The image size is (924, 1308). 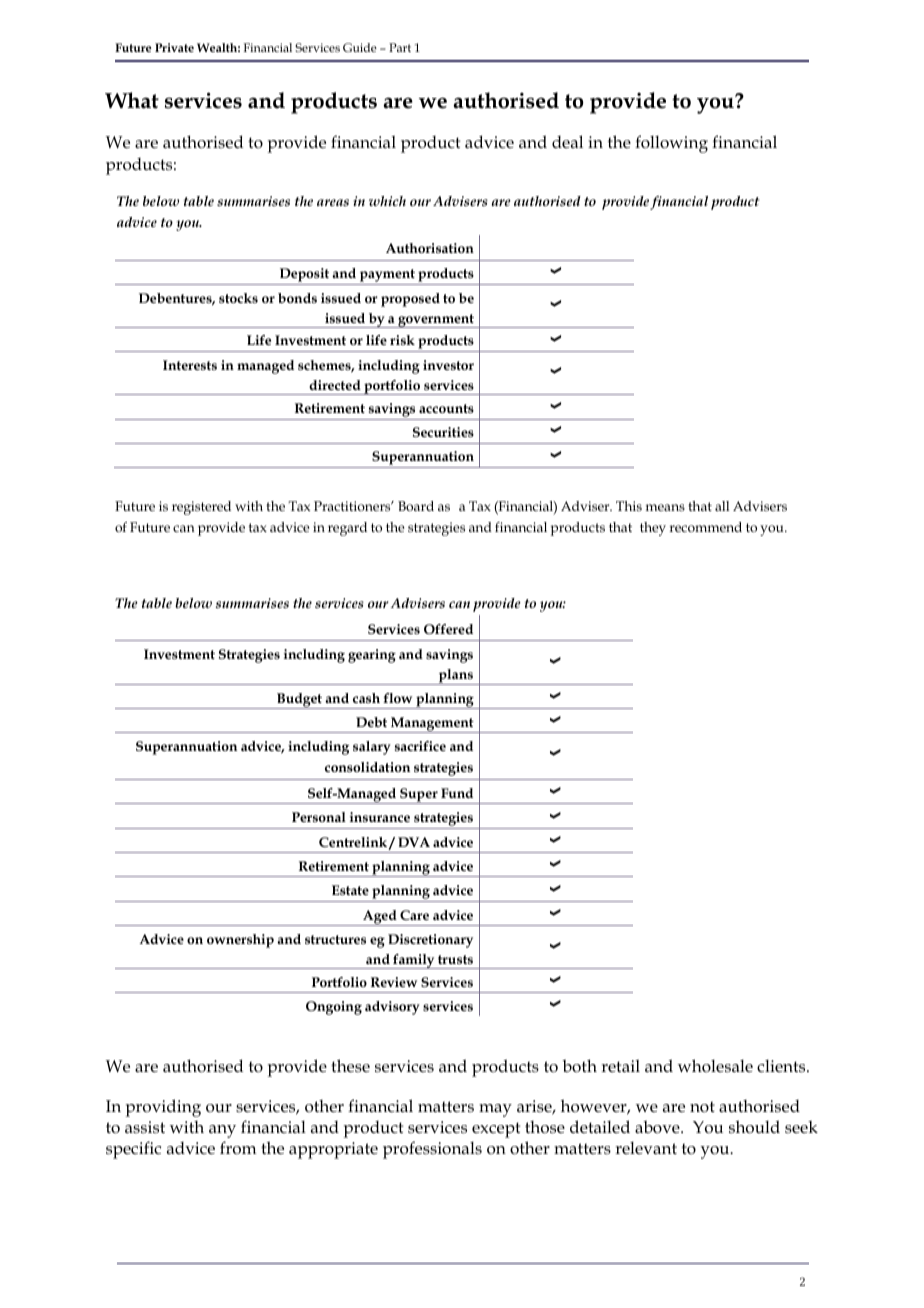 What do you see at coordinates (201, 508) in the screenshot?
I see `registered` at bounding box center [201, 508].
